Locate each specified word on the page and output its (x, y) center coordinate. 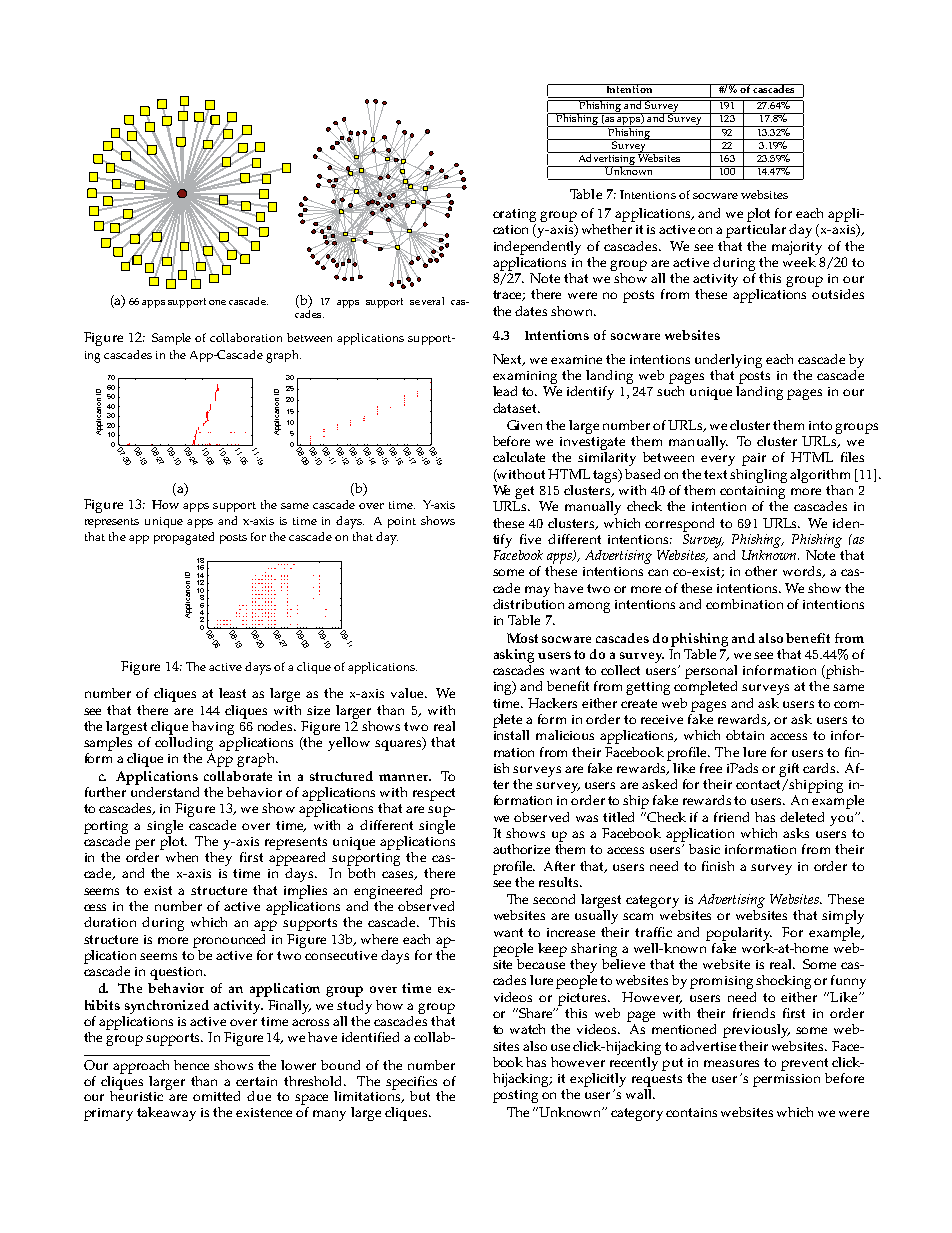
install (511, 735)
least (232, 693)
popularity (739, 934)
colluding (184, 745)
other (761, 571)
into (820, 425)
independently (537, 248)
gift (789, 770)
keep (552, 950)
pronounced (229, 941)
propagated (184, 538)
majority (797, 248)
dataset (516, 408)
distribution (528, 602)
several (427, 301)
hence (191, 1065)
